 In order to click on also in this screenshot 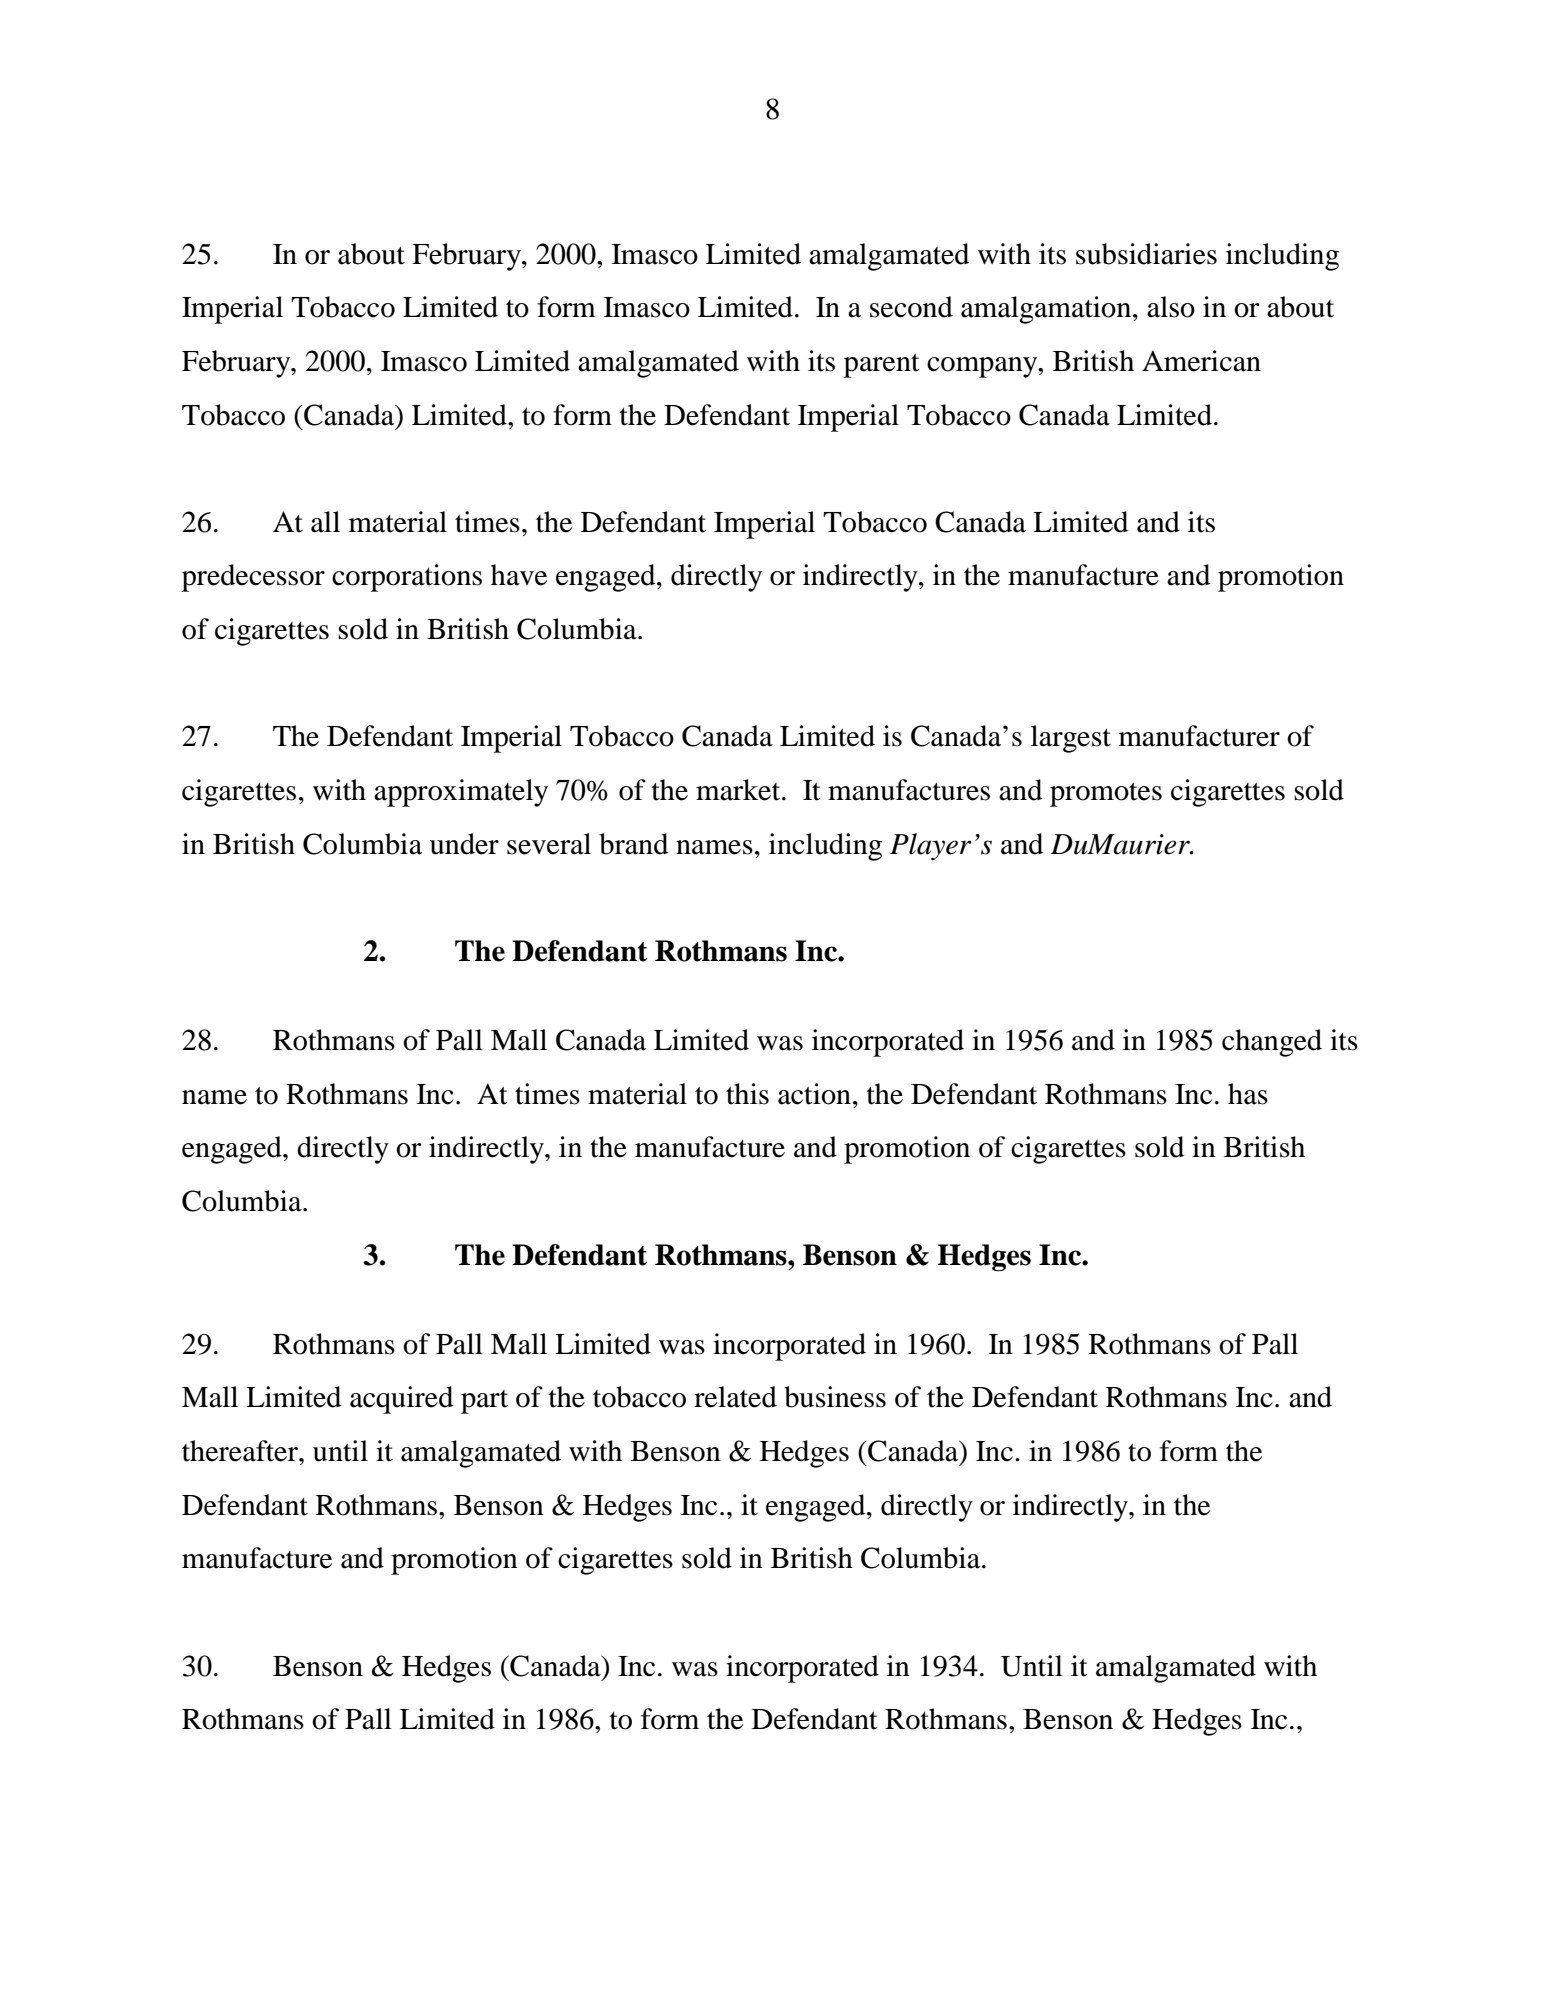, I will do `click(1171, 307)`.
